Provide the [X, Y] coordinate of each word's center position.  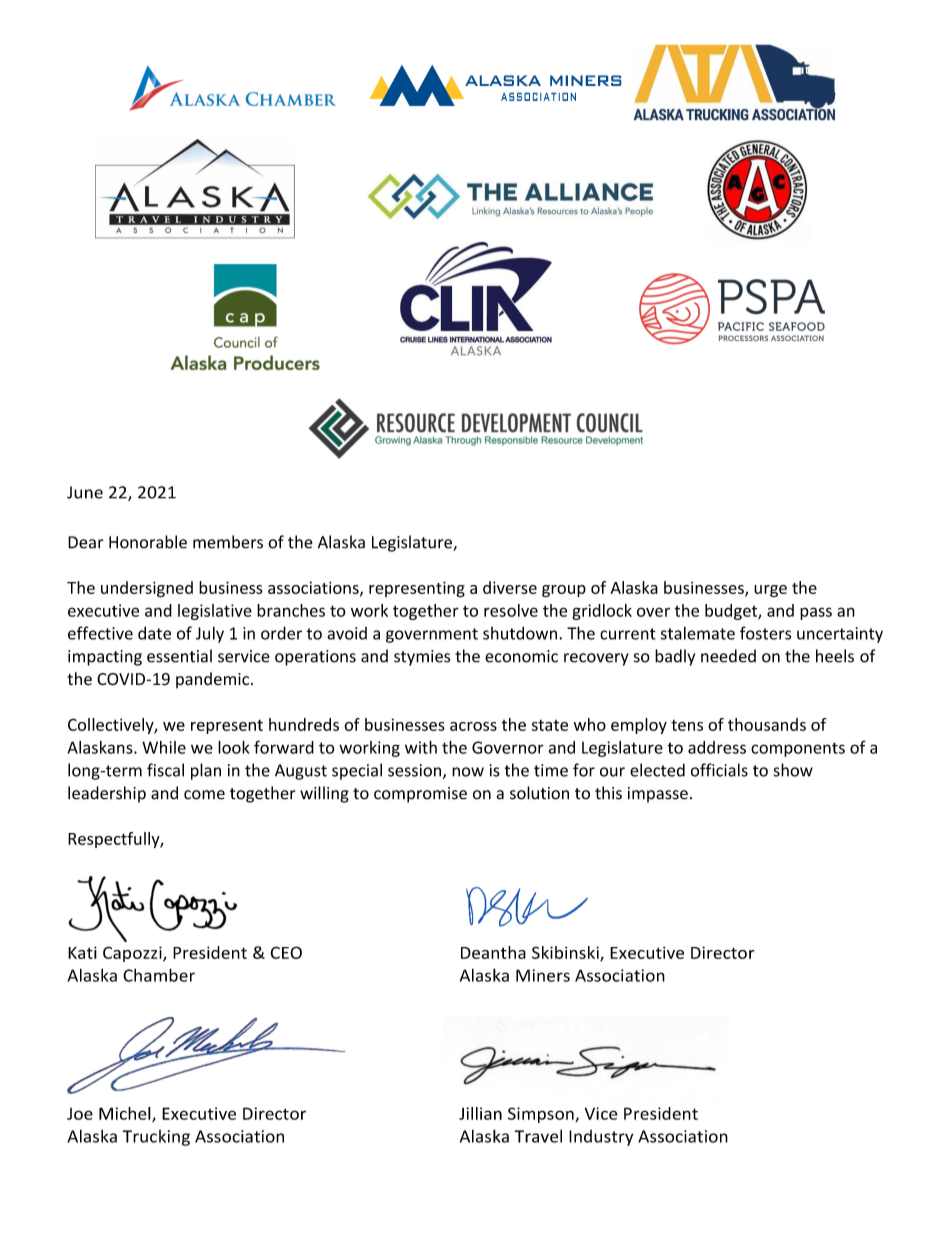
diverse [510, 587]
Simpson [542, 1115]
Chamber [159, 975]
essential [179, 656]
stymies [422, 658]
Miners [543, 975]
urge [770, 591]
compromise [420, 795]
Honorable [148, 542]
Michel [126, 1114]
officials [719, 770]
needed [728, 656]
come [204, 795]
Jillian [480, 1113]
